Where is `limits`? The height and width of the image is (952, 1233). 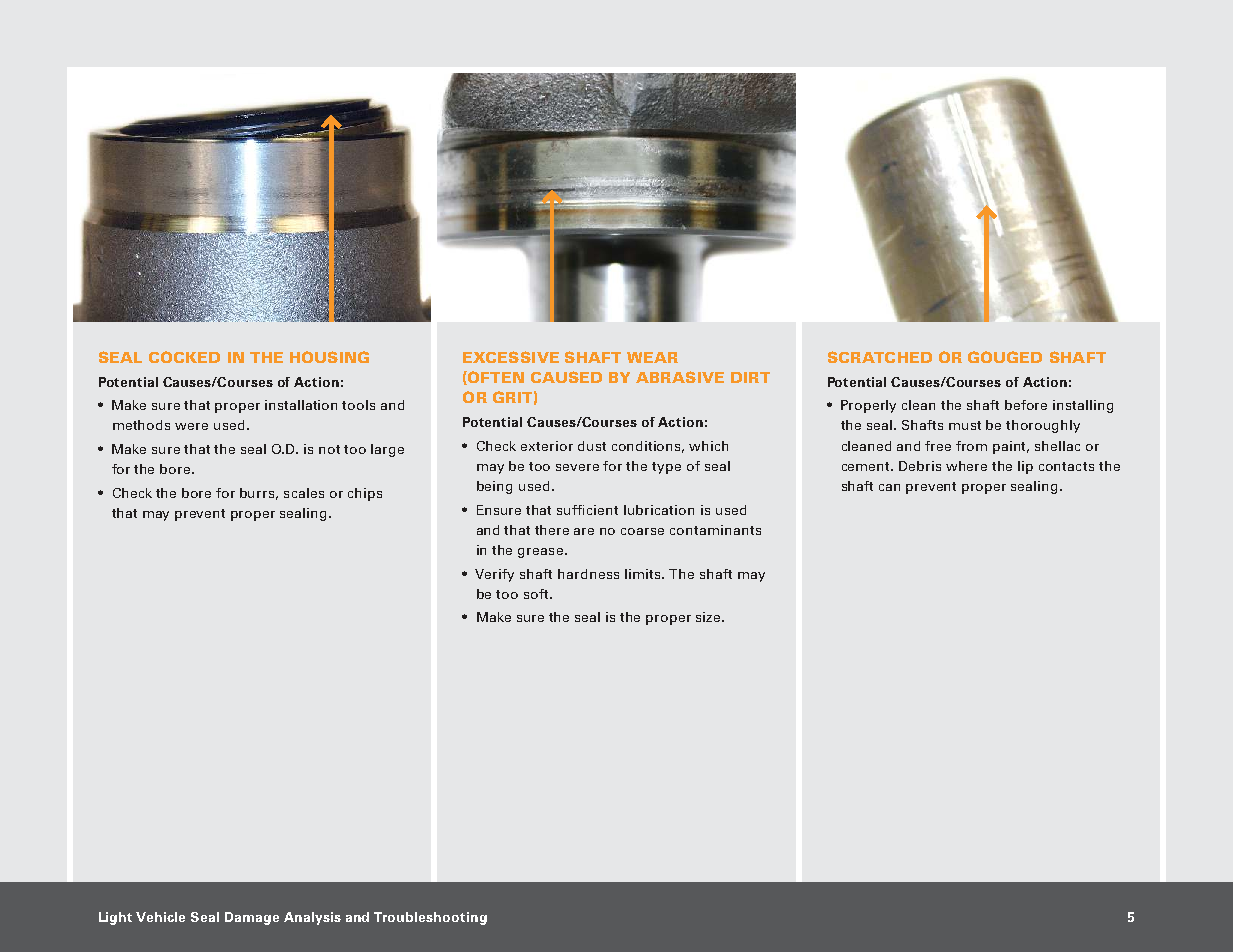
limits is located at coordinates (644, 574).
